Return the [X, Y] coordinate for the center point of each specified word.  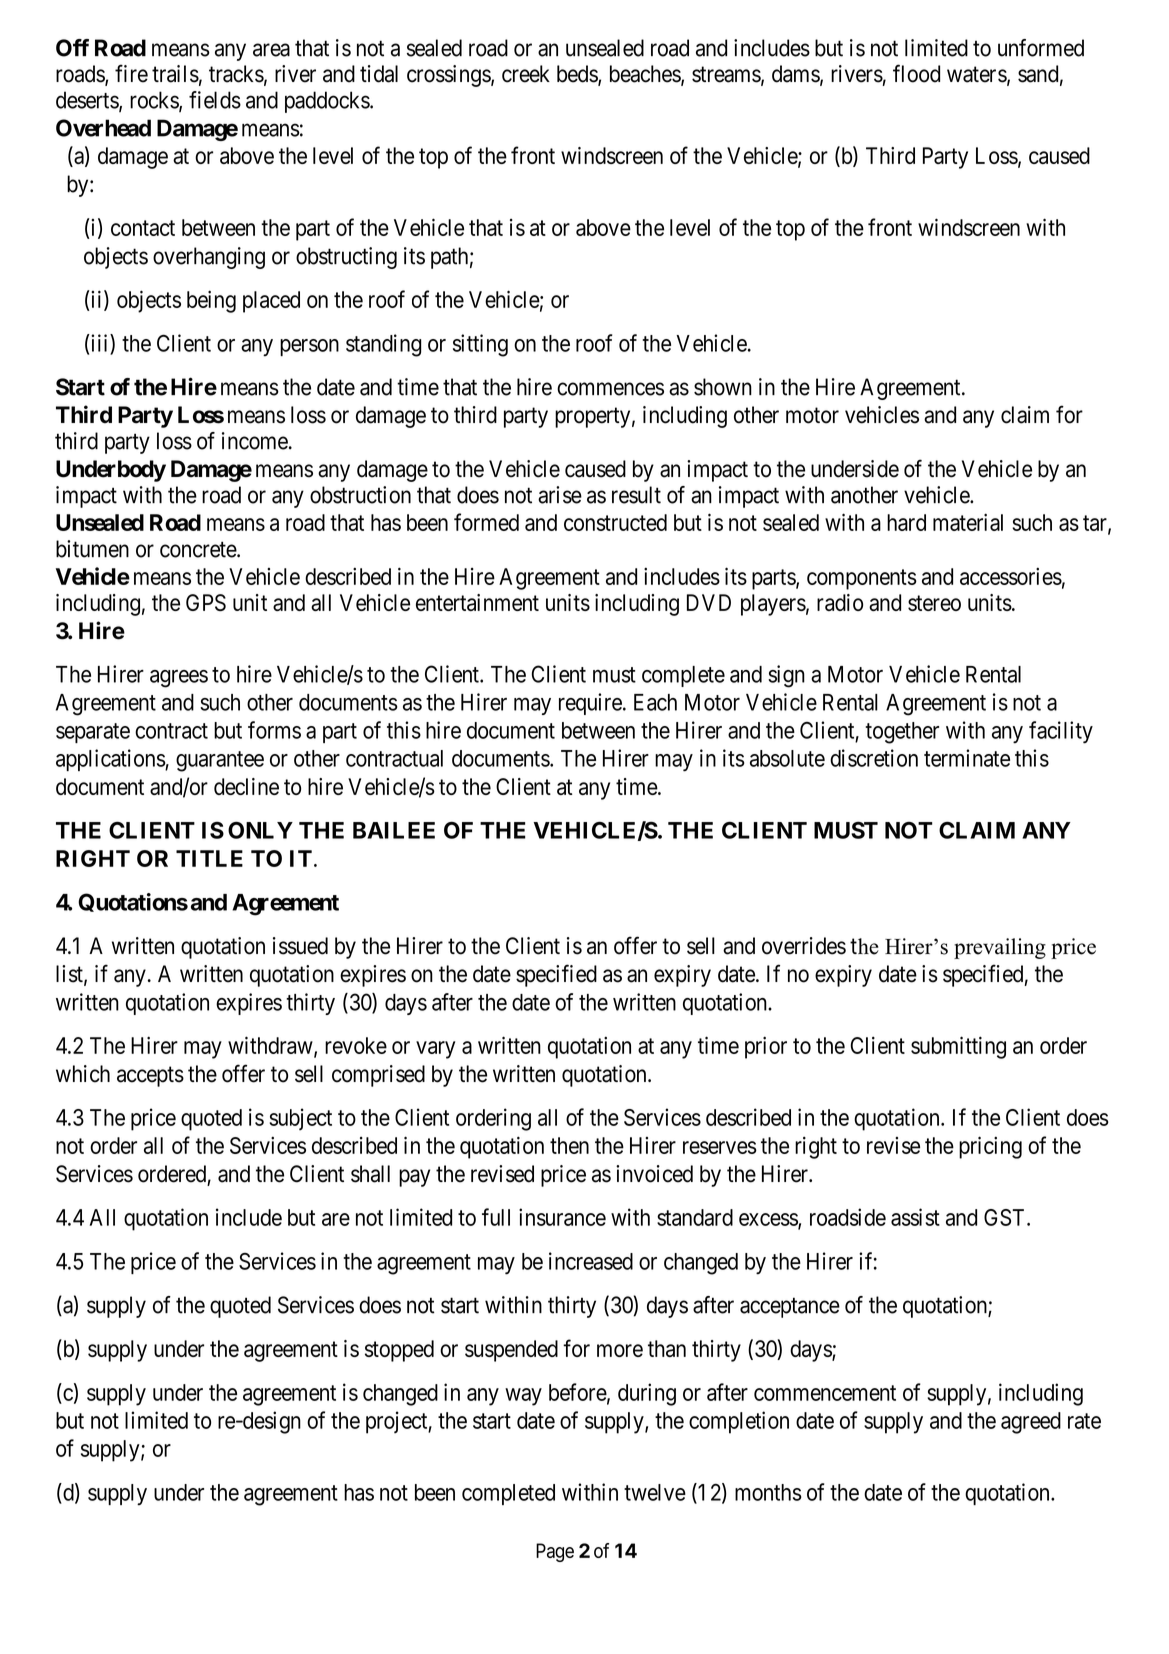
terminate [967, 758]
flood [916, 73]
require [590, 704]
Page [555, 1552]
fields [215, 100]
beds [578, 75]
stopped [399, 1351]
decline [246, 786]
